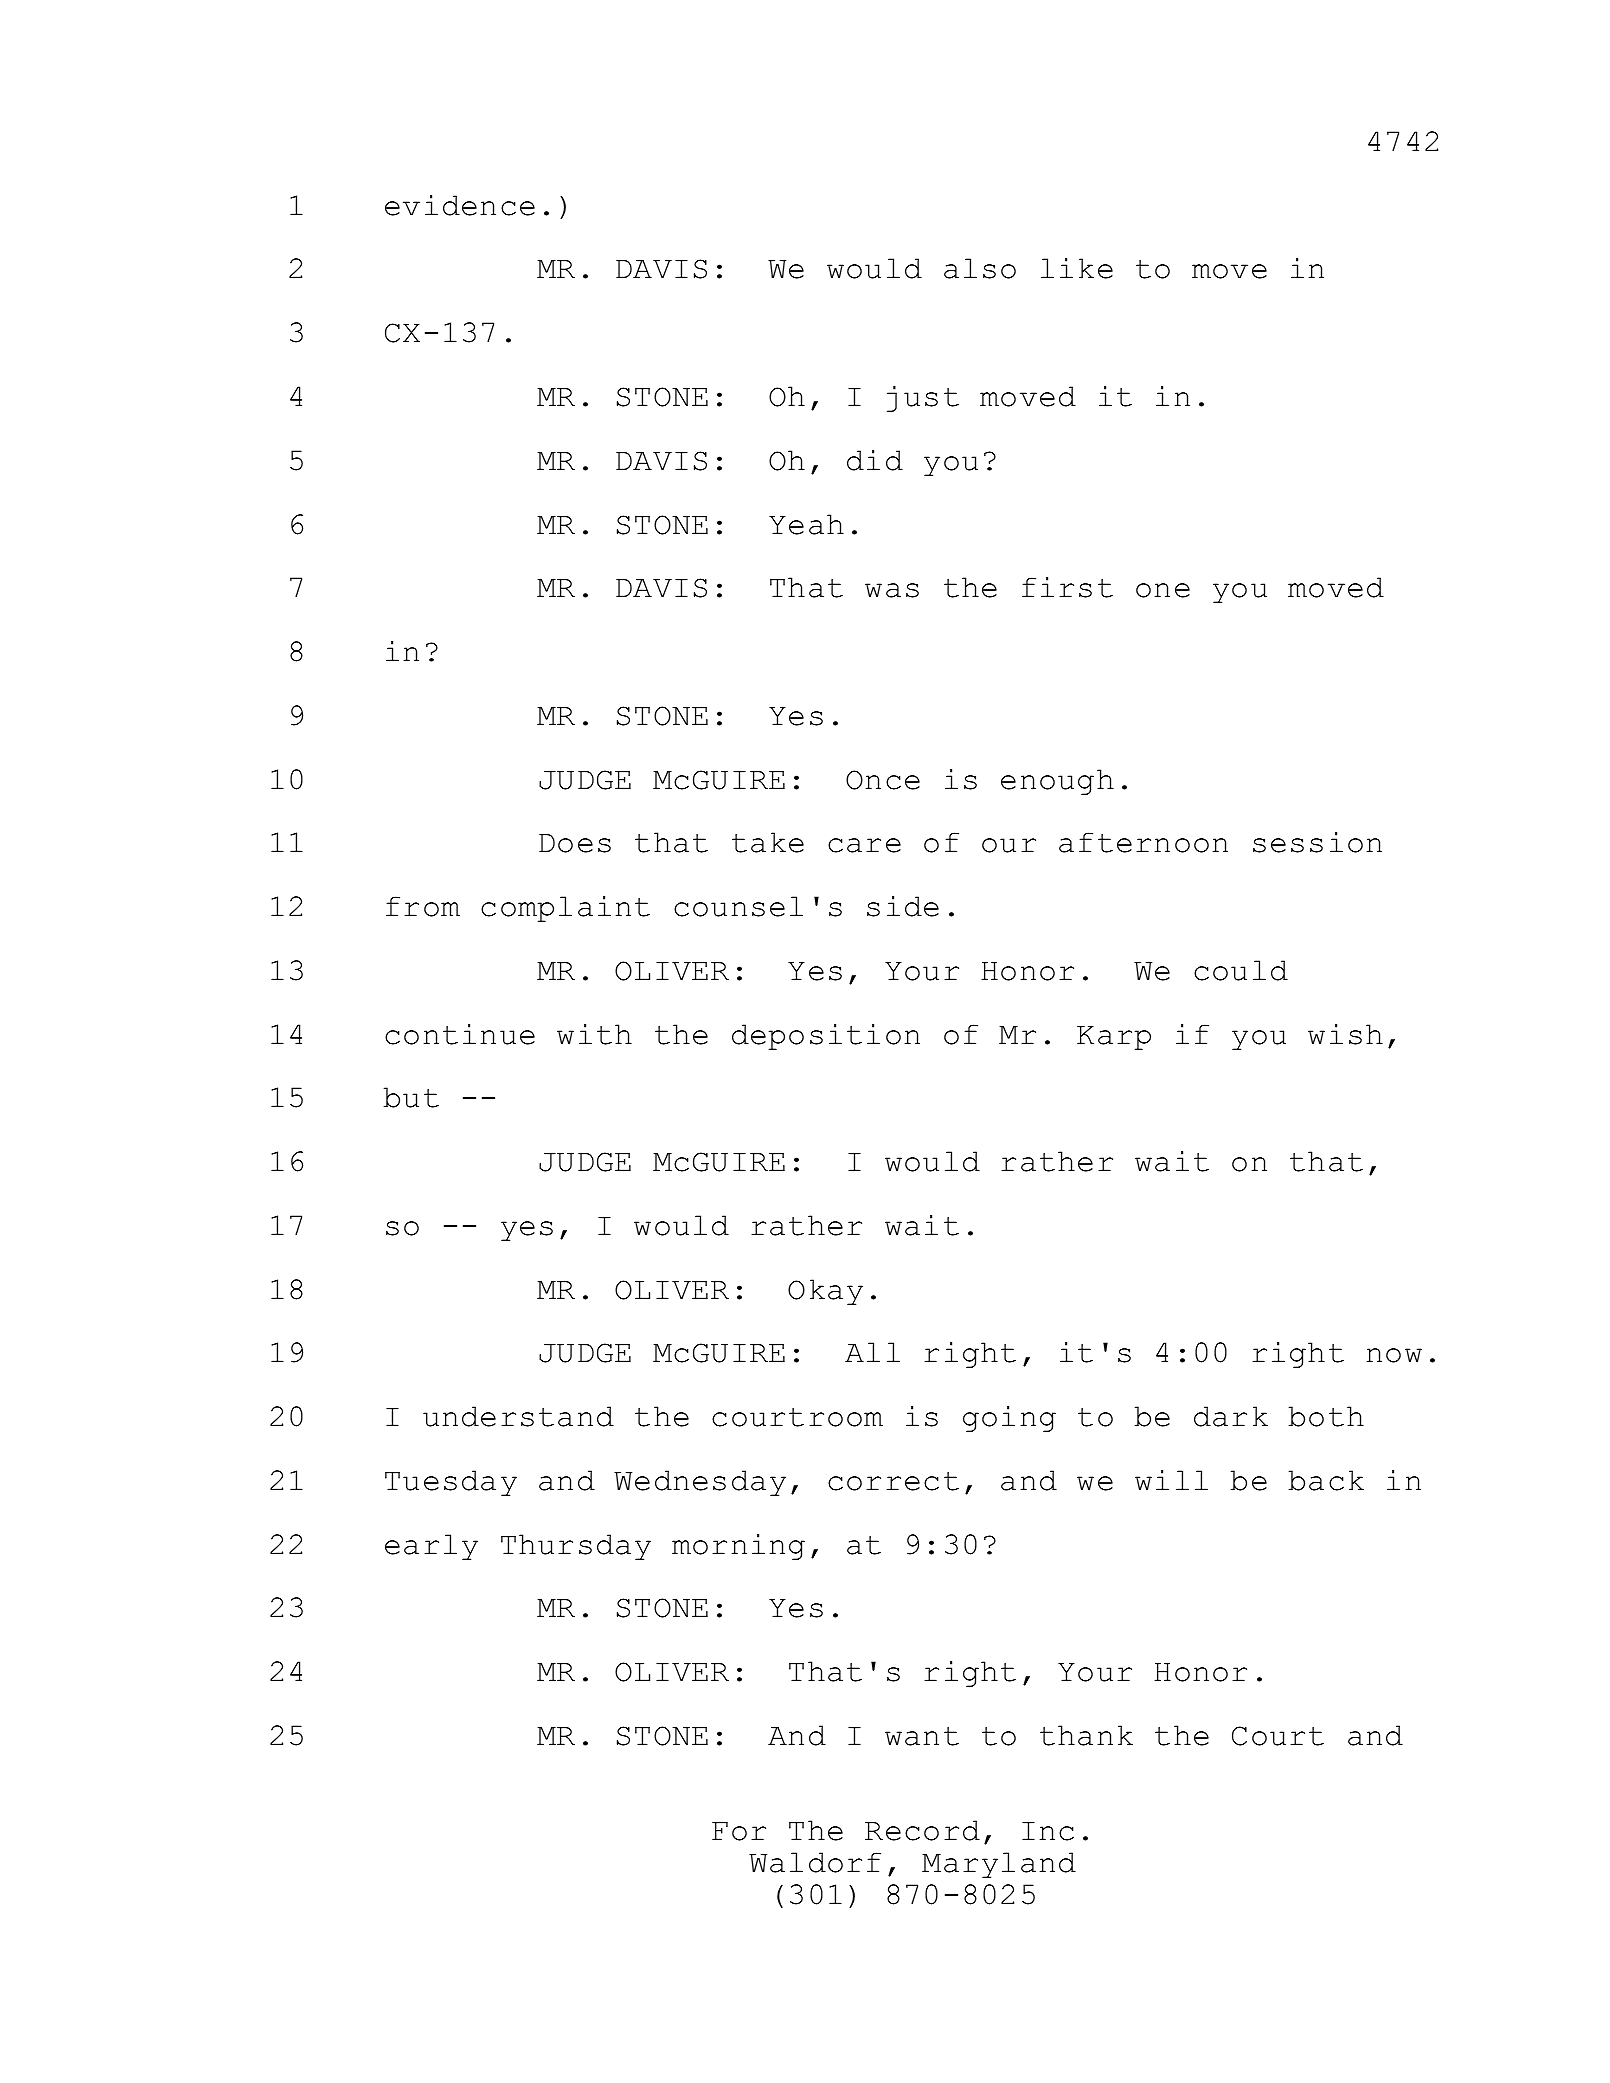 The width and height of the image is (1610, 2083). What do you see at coordinates (875, 460) in the image?
I see `did` at bounding box center [875, 460].
